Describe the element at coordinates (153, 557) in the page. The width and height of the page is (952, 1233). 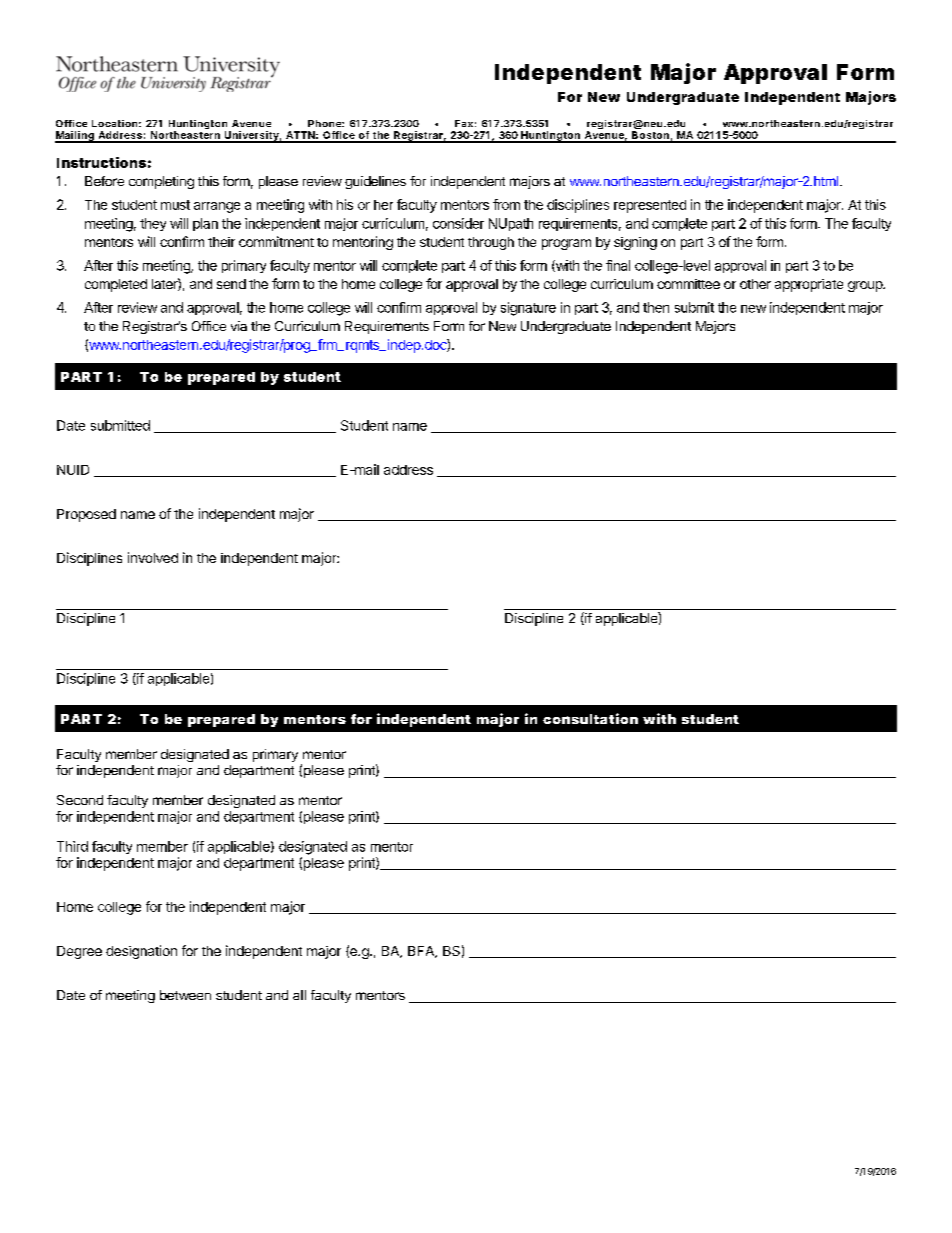
I see `involved` at that location.
